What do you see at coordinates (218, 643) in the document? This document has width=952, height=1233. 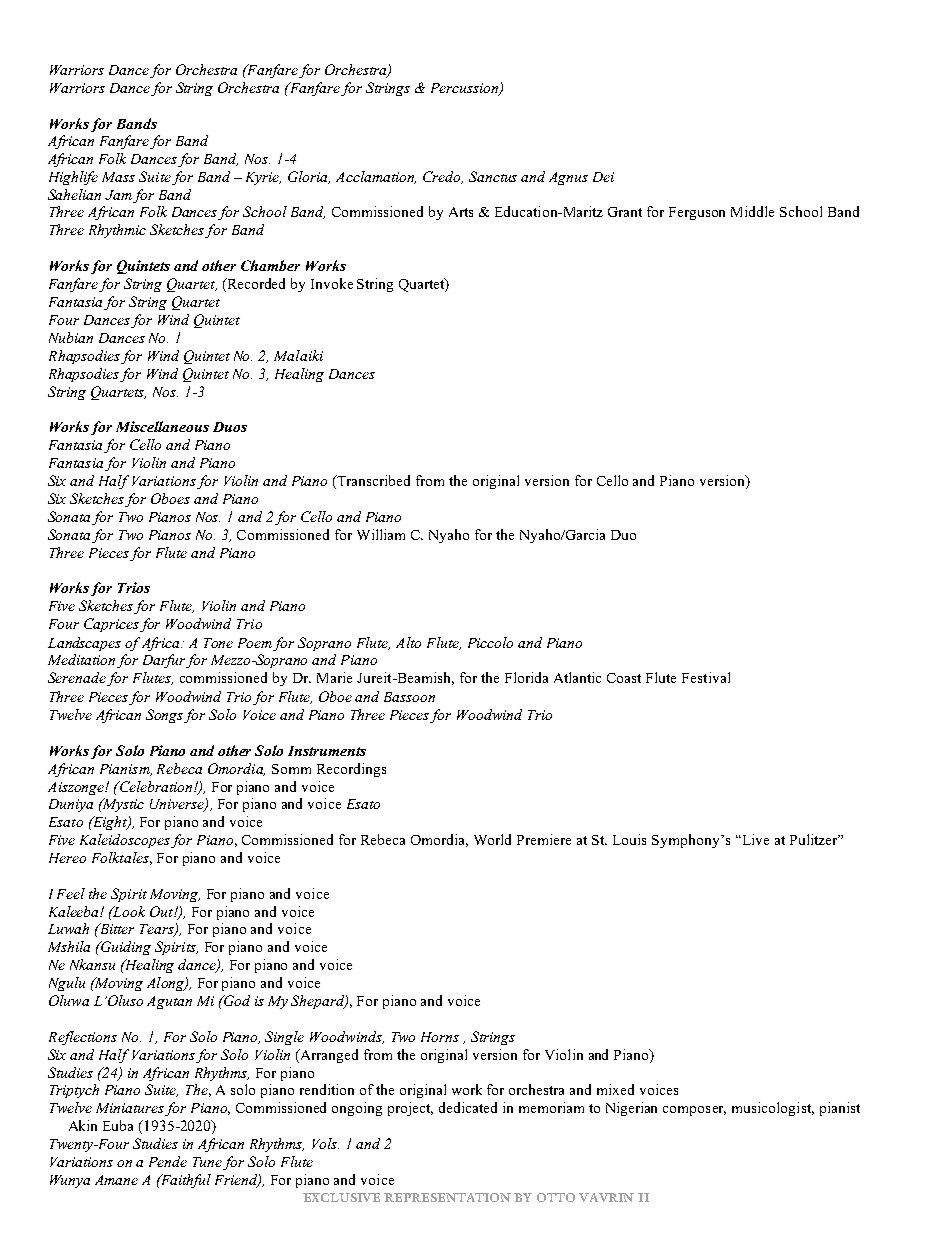 I see `Tone` at bounding box center [218, 643].
